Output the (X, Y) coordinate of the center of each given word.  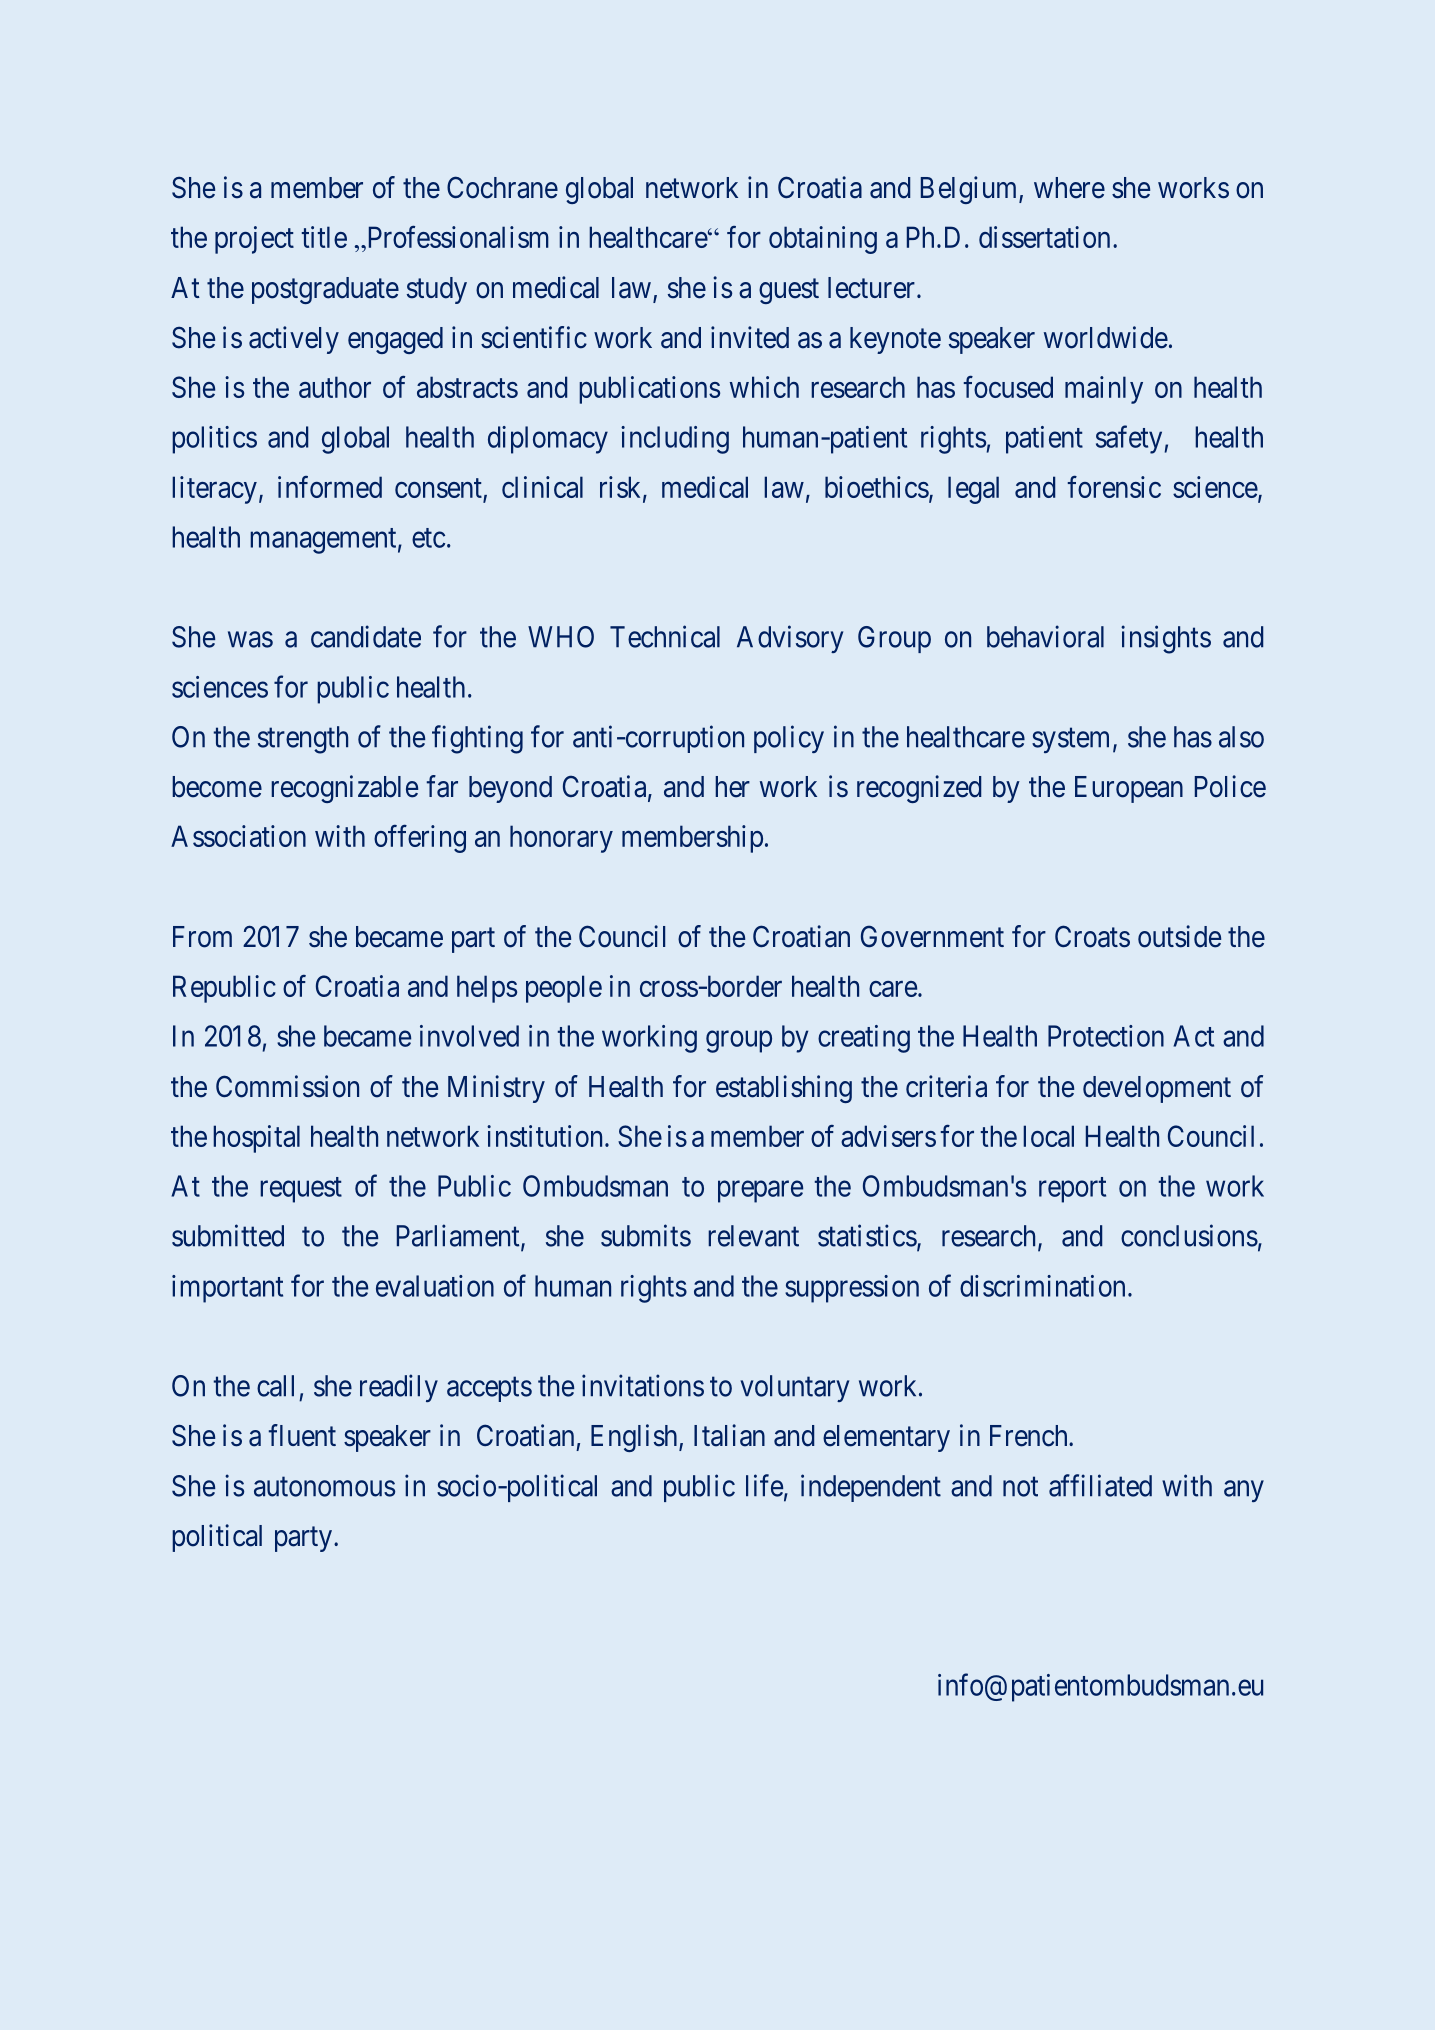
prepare (760, 1192)
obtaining (823, 240)
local (1048, 1136)
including (675, 440)
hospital (256, 1139)
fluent (302, 1435)
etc (428, 538)
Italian (729, 1435)
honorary (561, 839)
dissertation (1044, 237)
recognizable (344, 789)
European (1129, 789)
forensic (1114, 487)
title (324, 237)
